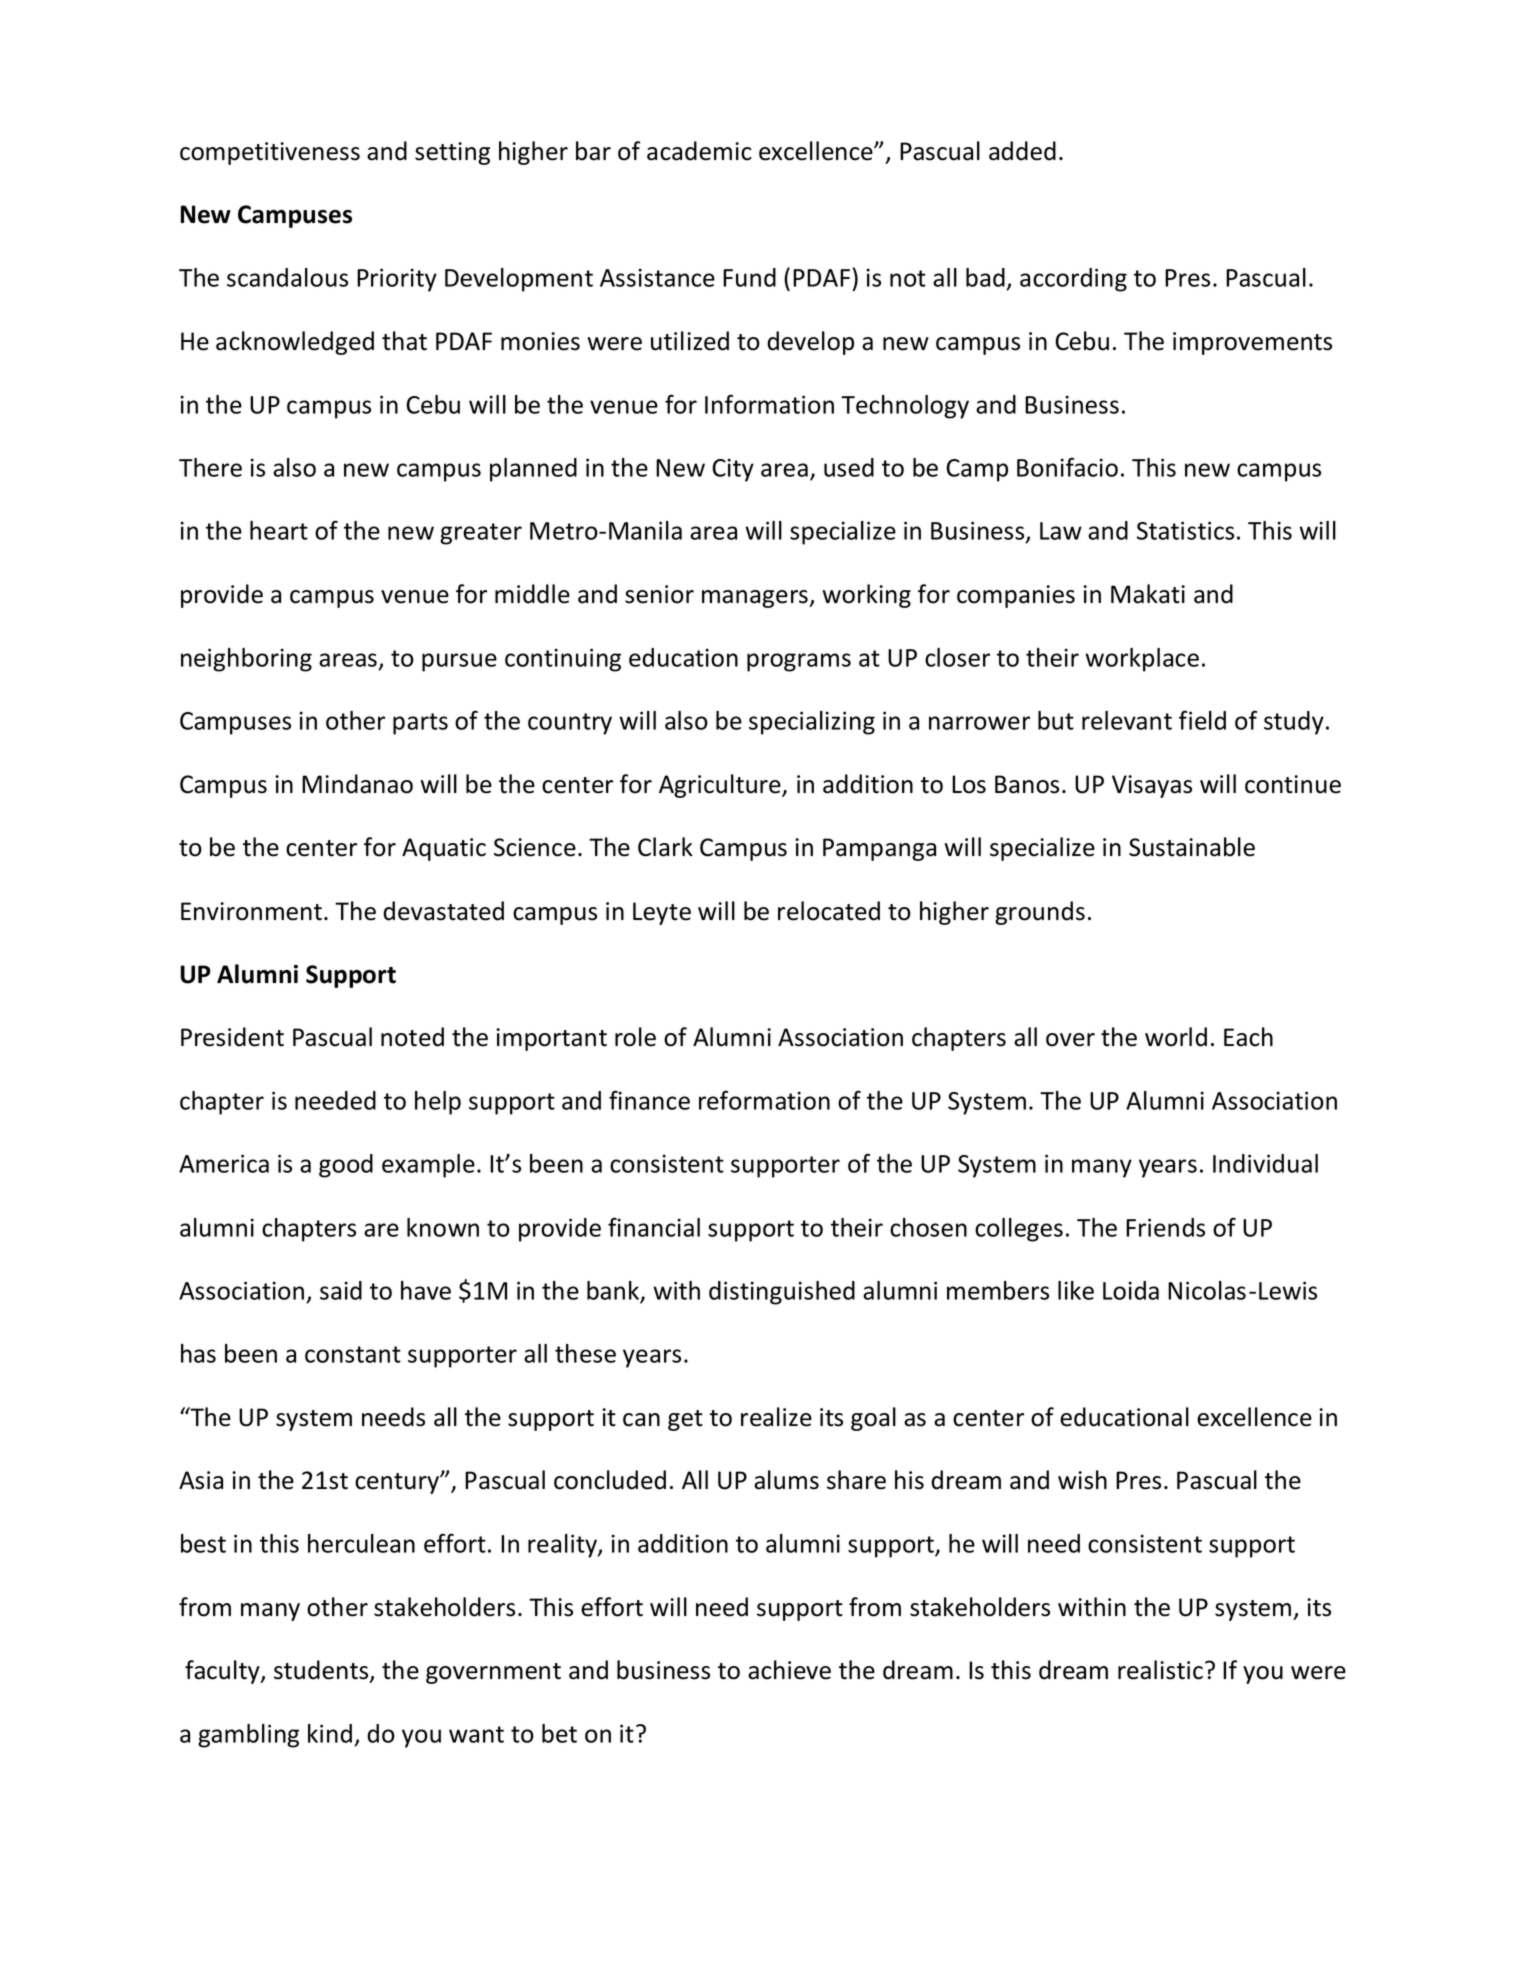 The image size is (1522, 1970). Describe the element at coordinates (1082, 1480) in the screenshot. I see `wish` at that location.
